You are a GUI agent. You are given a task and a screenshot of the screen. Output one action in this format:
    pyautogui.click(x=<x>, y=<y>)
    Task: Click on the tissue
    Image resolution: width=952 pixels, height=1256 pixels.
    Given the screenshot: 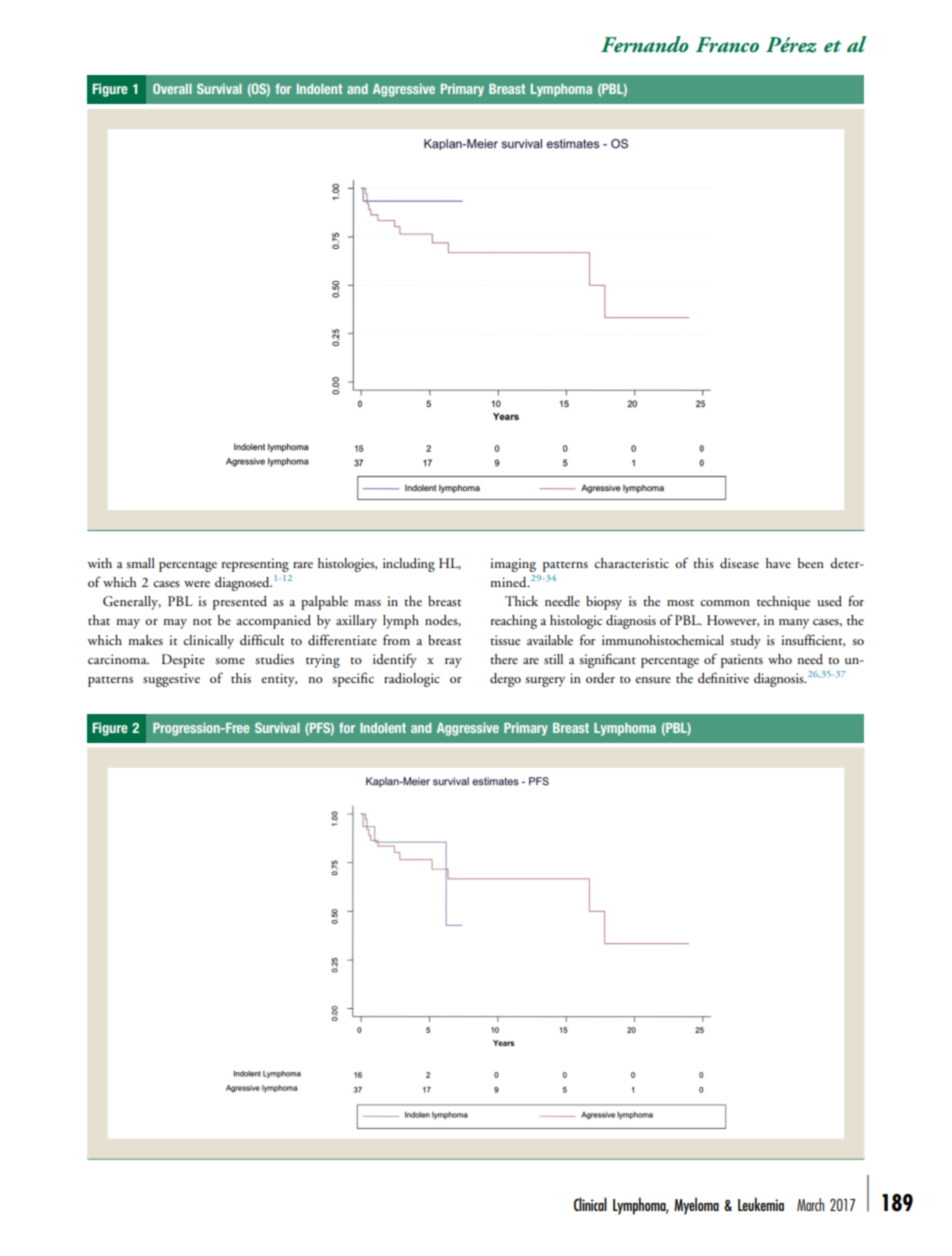 What is the action you would take?
    pyautogui.click(x=505, y=640)
